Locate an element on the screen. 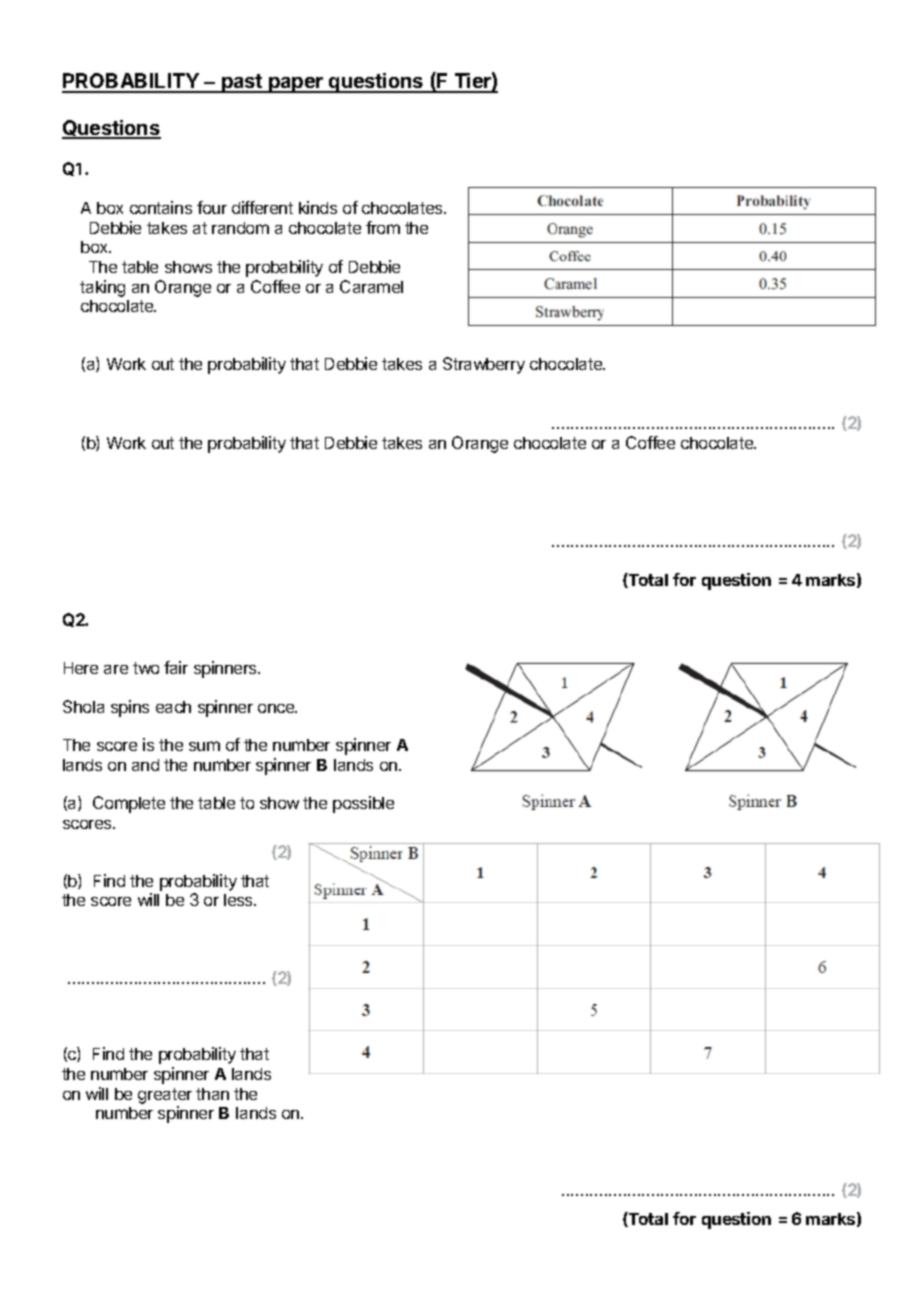  once is located at coordinates (277, 708).
